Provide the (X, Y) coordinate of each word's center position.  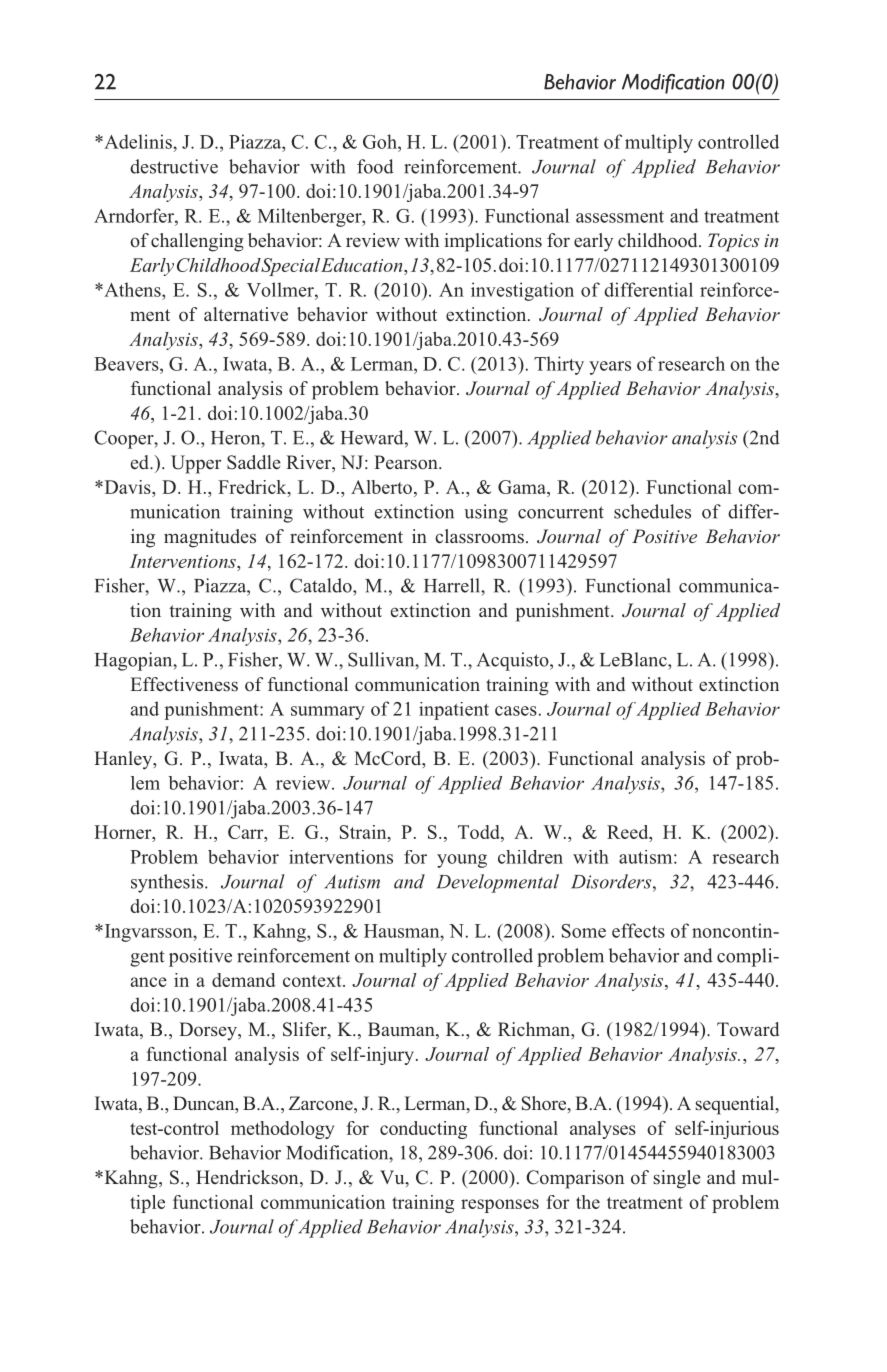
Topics (733, 242)
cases (516, 711)
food (375, 166)
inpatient (454, 711)
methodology (282, 1130)
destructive (174, 166)
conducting (423, 1130)
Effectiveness (184, 684)
